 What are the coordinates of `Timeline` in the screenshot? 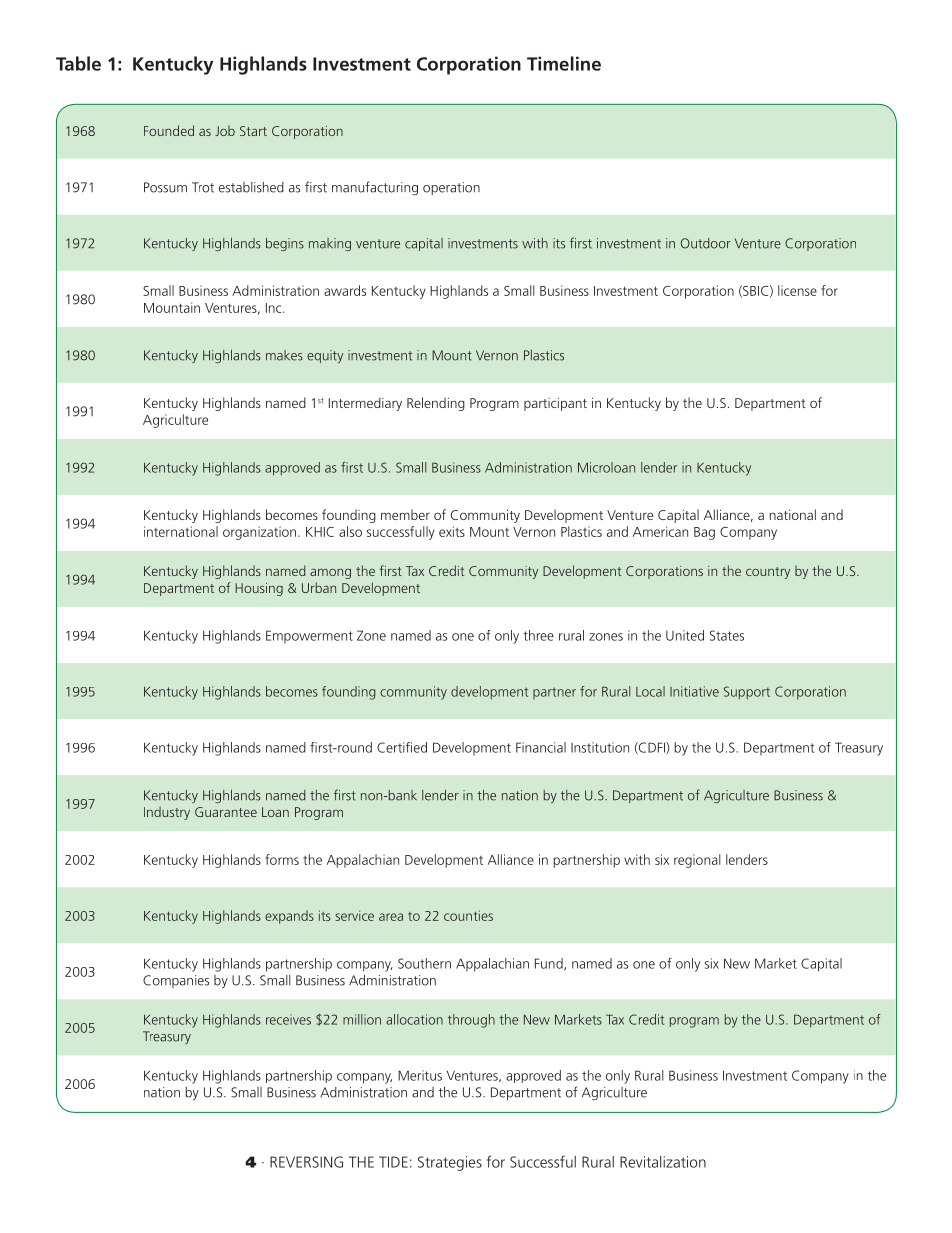 It's located at (564, 63).
